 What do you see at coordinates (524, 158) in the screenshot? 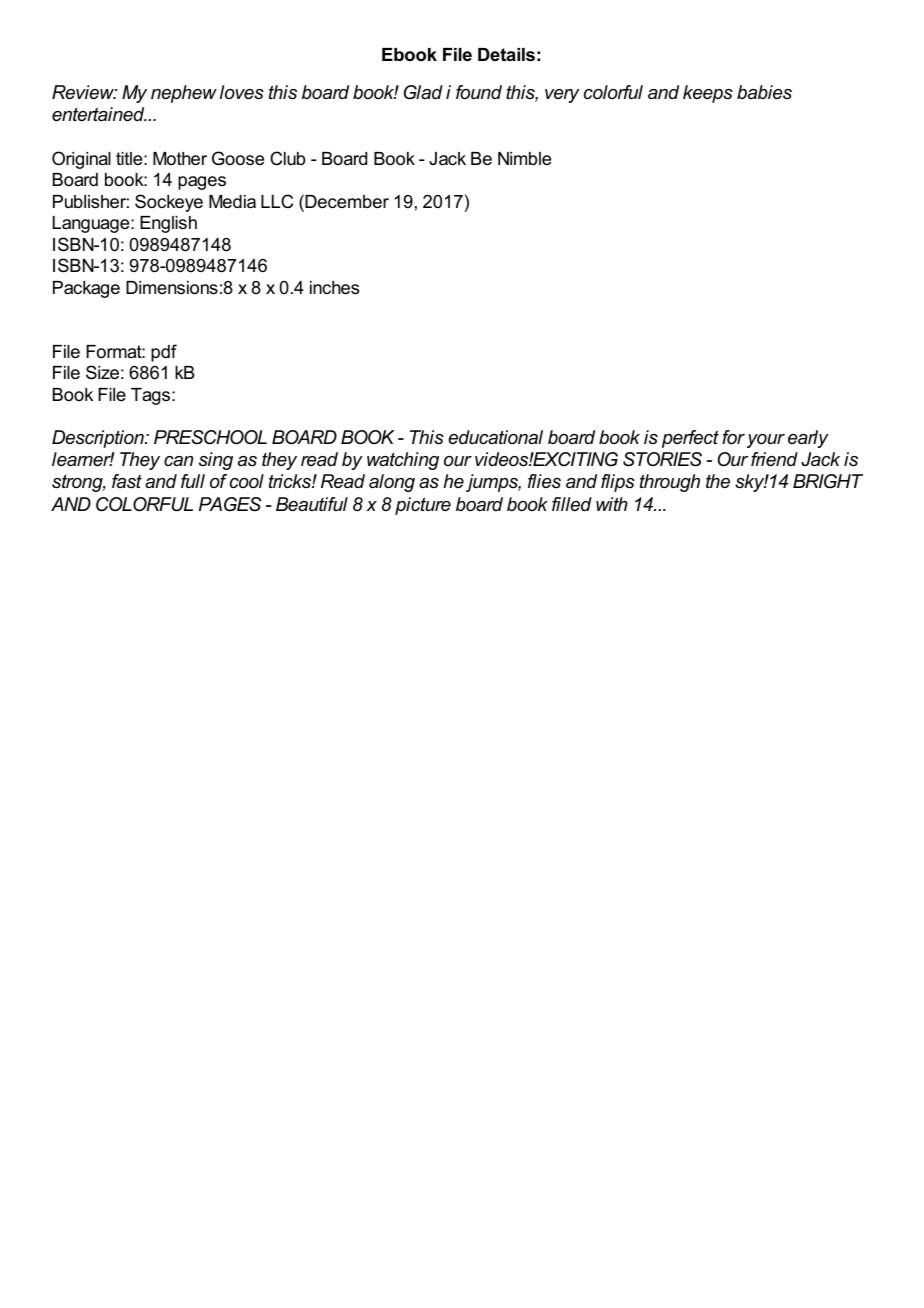
I see `Nimble` at bounding box center [524, 158].
